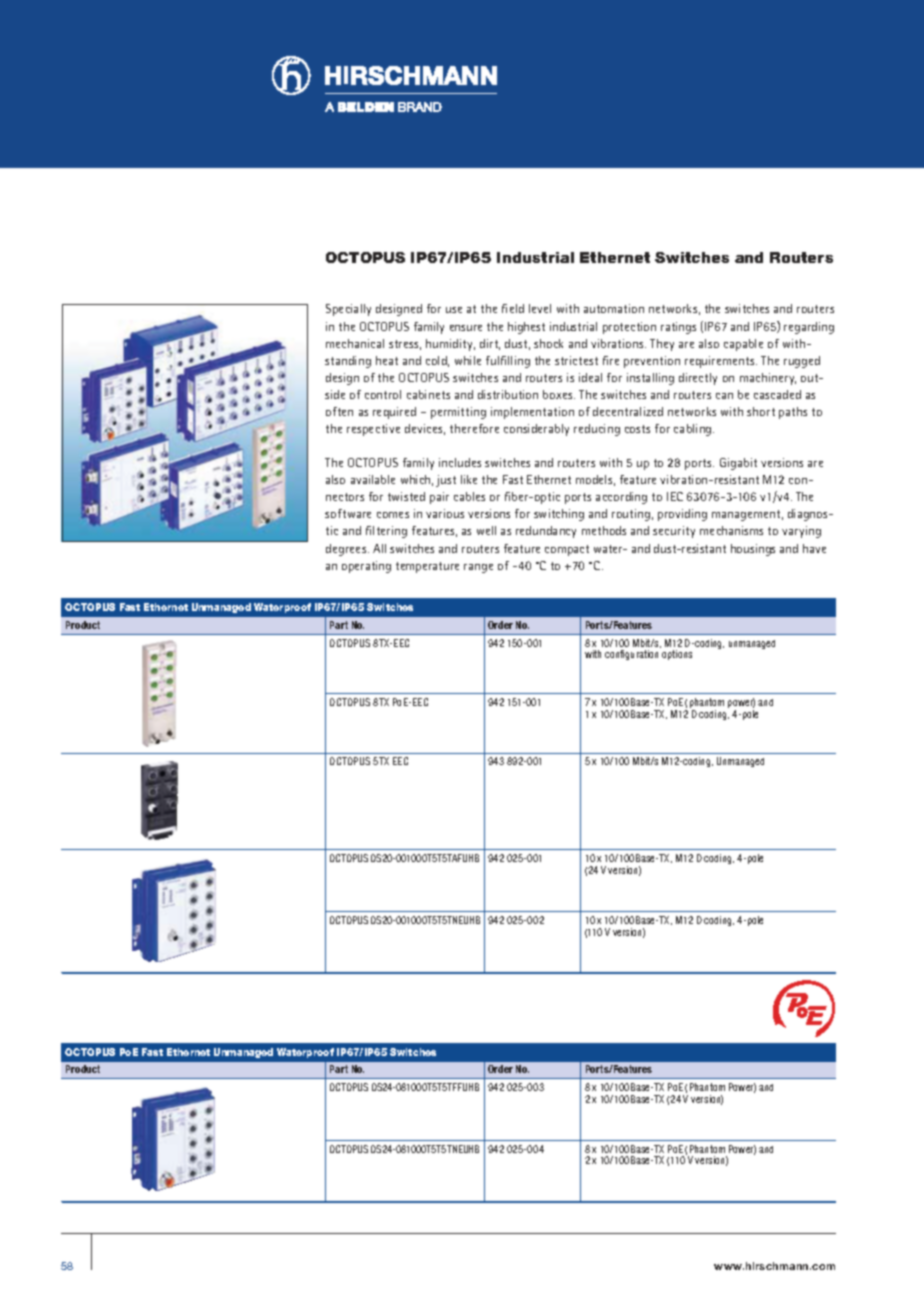 The height and width of the screenshot is (1308, 924). I want to click on Specially, so click(348, 310).
